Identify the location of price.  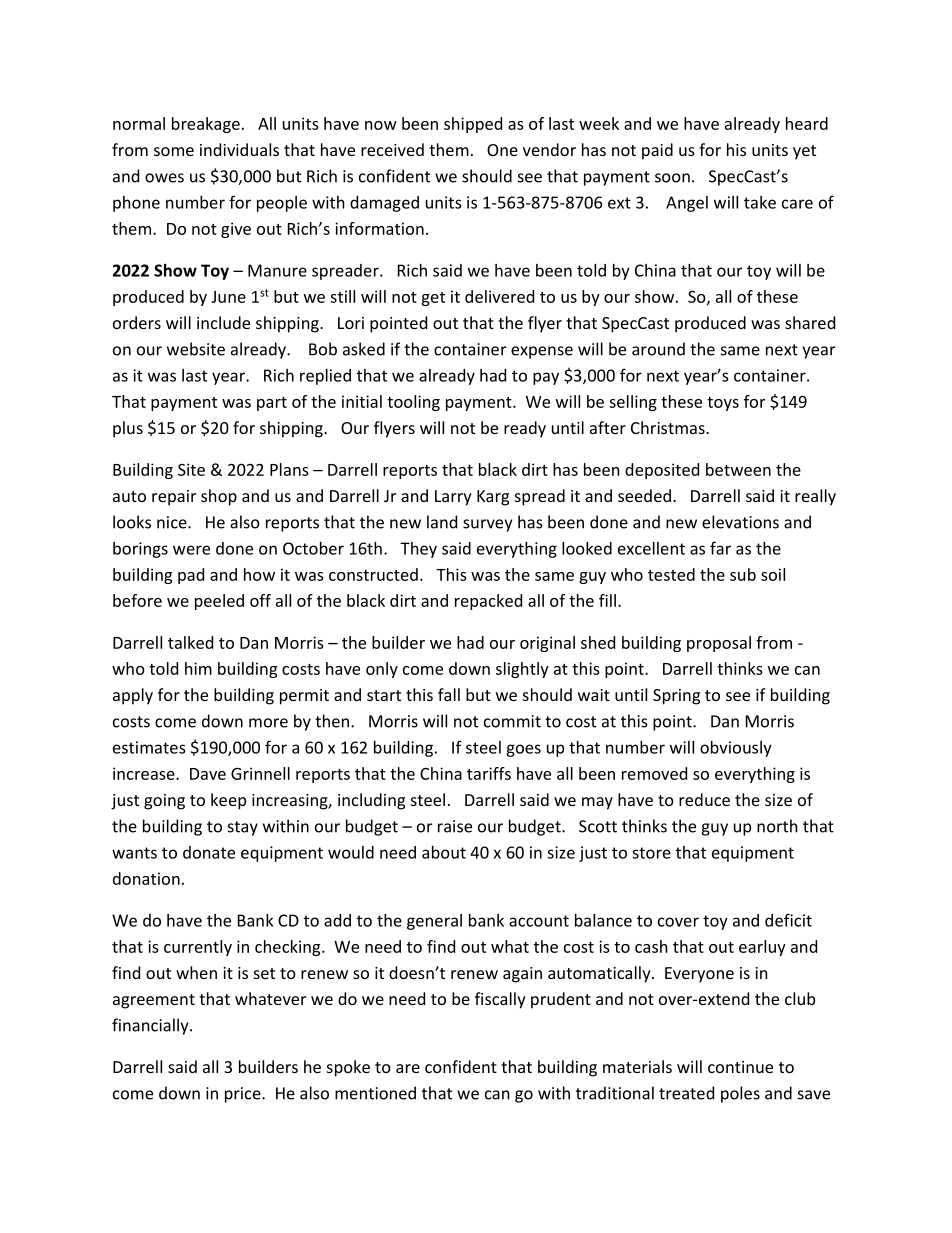
(244, 1095).
